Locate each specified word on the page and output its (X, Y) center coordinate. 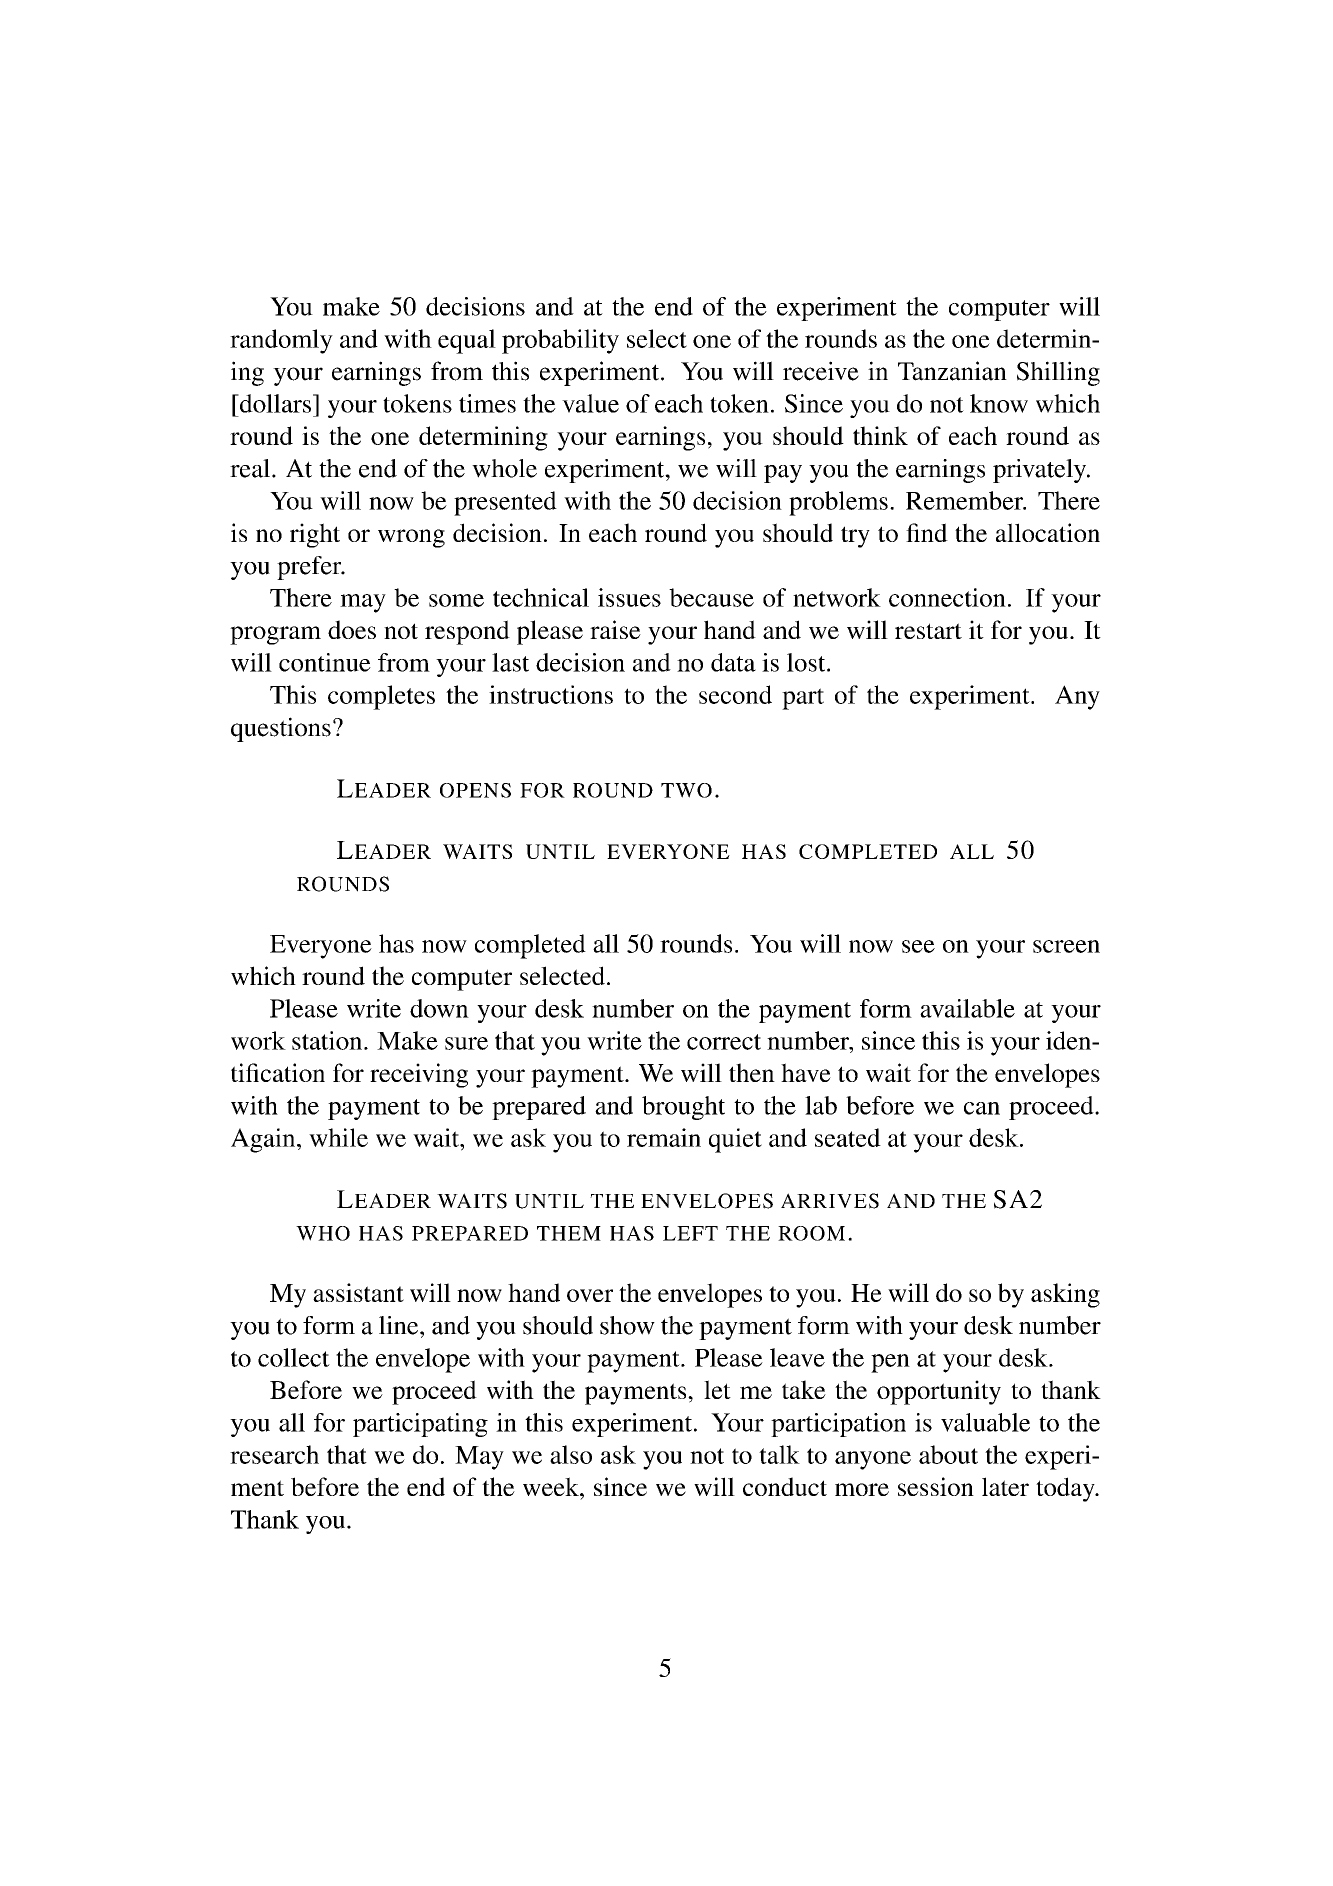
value (590, 403)
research (274, 1454)
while (338, 1137)
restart (928, 631)
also (571, 1454)
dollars (276, 403)
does (352, 629)
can (982, 1108)
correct (724, 1042)
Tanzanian (952, 371)
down (439, 1008)
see (918, 946)
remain (664, 1137)
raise (615, 629)
